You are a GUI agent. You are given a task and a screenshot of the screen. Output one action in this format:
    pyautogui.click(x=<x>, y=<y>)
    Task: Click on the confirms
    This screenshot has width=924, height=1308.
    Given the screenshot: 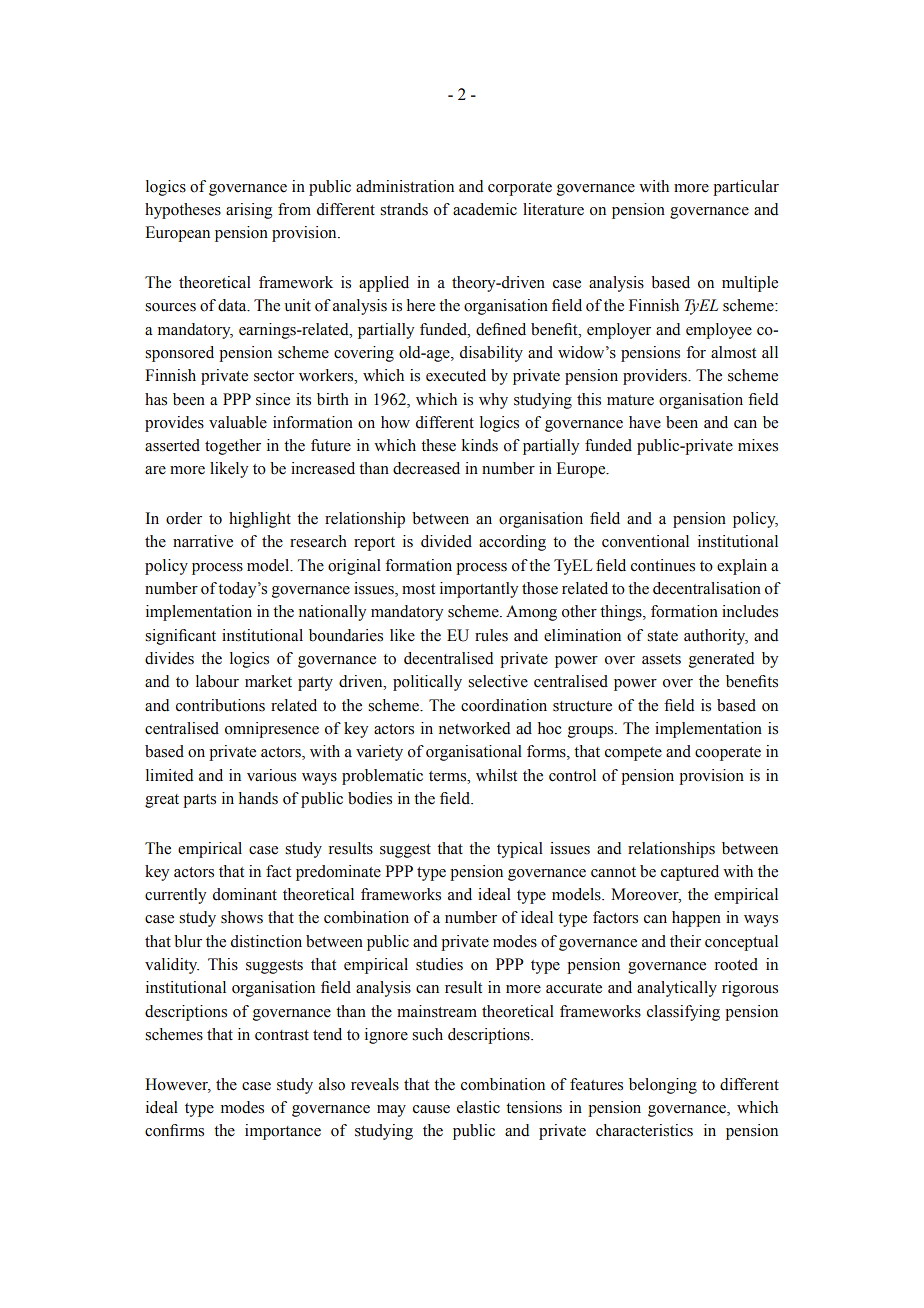 What is the action you would take?
    pyautogui.click(x=174, y=1130)
